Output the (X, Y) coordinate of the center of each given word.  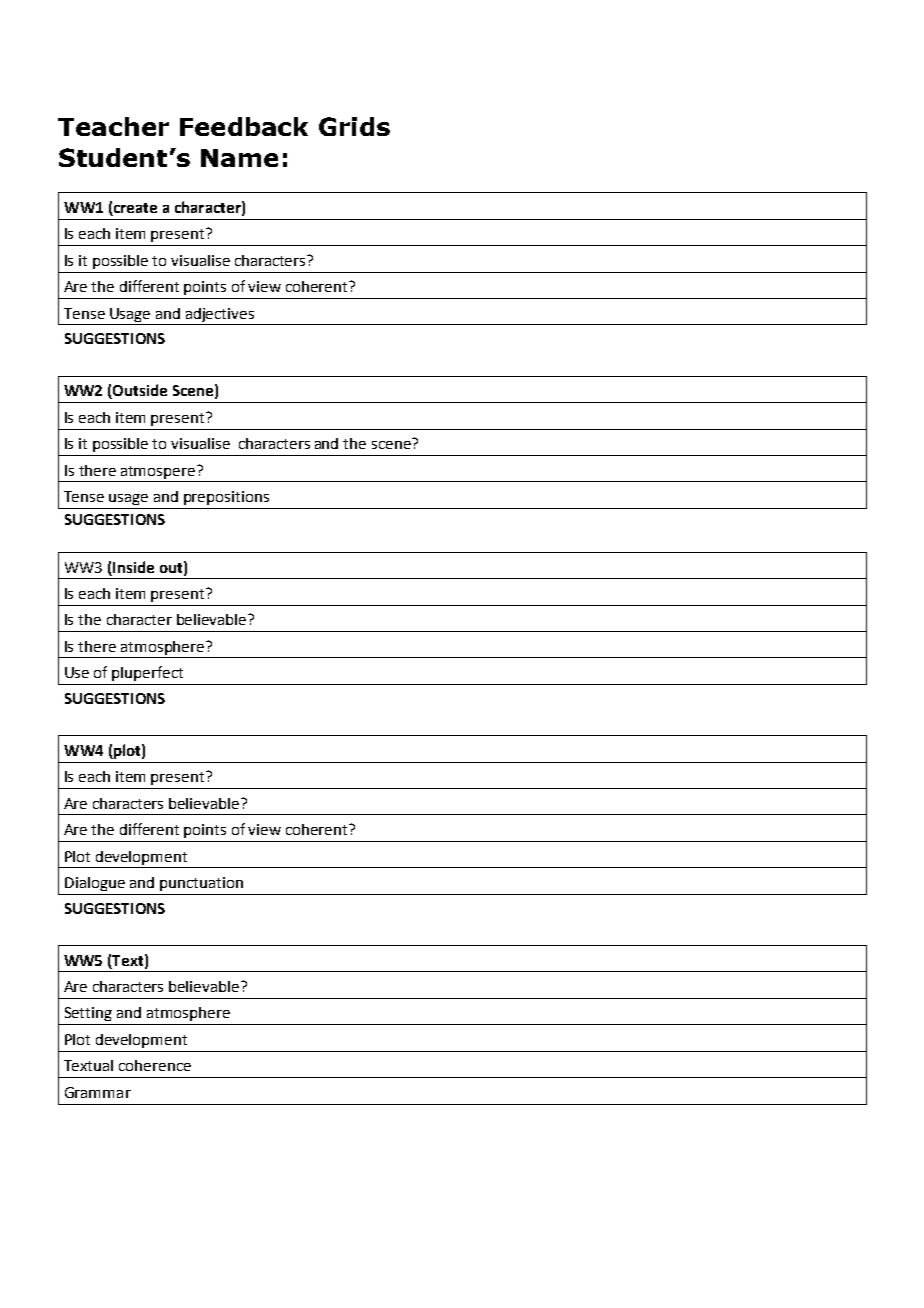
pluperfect (147, 673)
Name (239, 158)
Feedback (244, 126)
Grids (354, 126)
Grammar (98, 1092)
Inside (133, 567)
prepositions (226, 498)
